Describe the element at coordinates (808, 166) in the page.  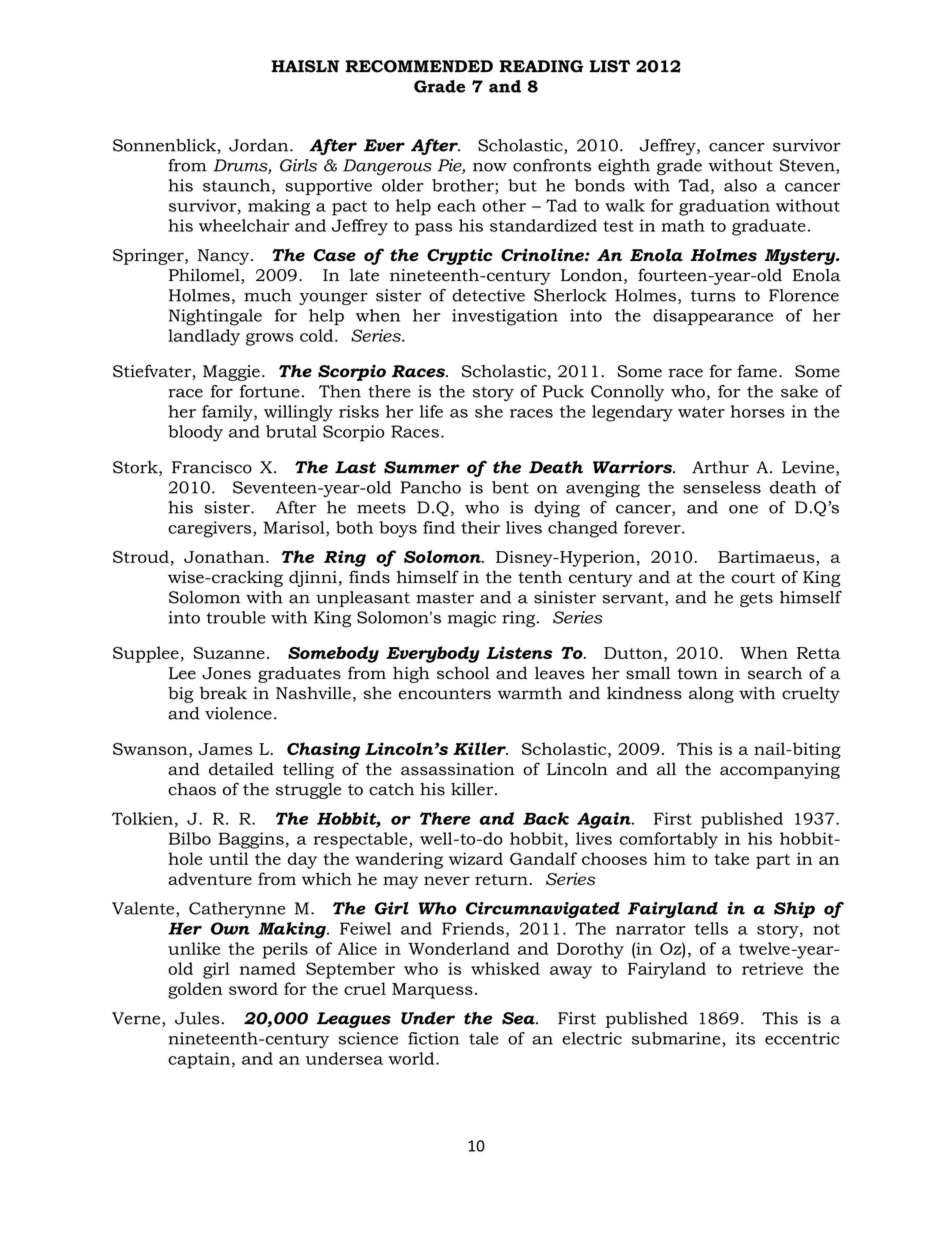
I see `Steven` at that location.
